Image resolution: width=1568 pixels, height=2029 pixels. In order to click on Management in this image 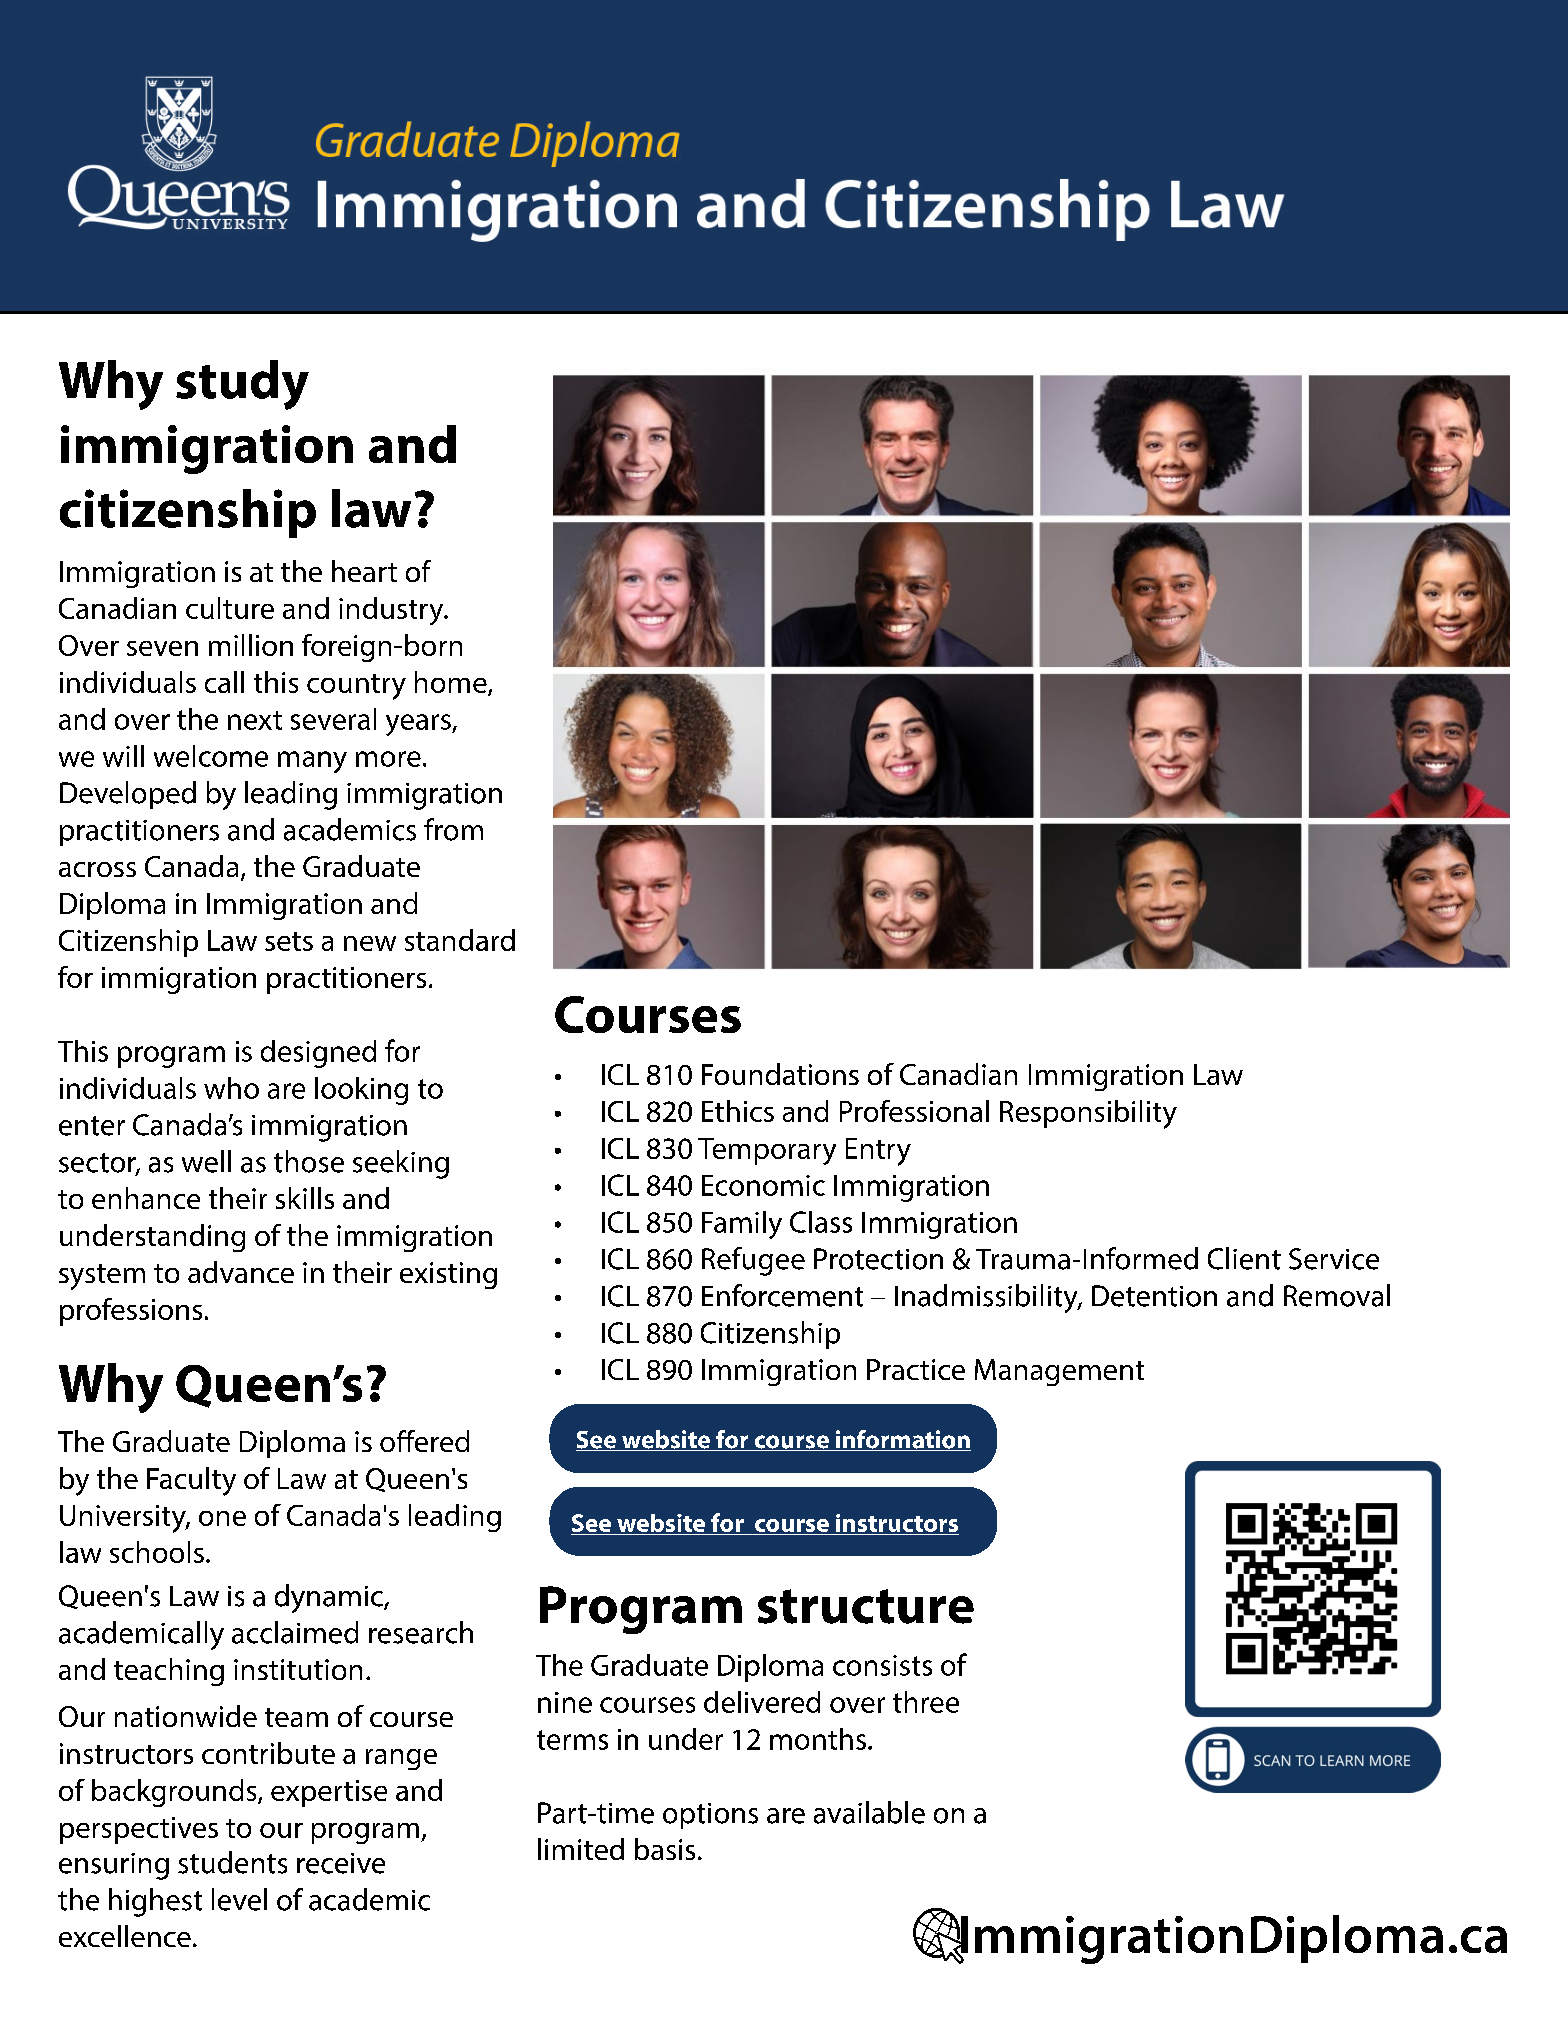, I will do `click(1059, 1372)`.
